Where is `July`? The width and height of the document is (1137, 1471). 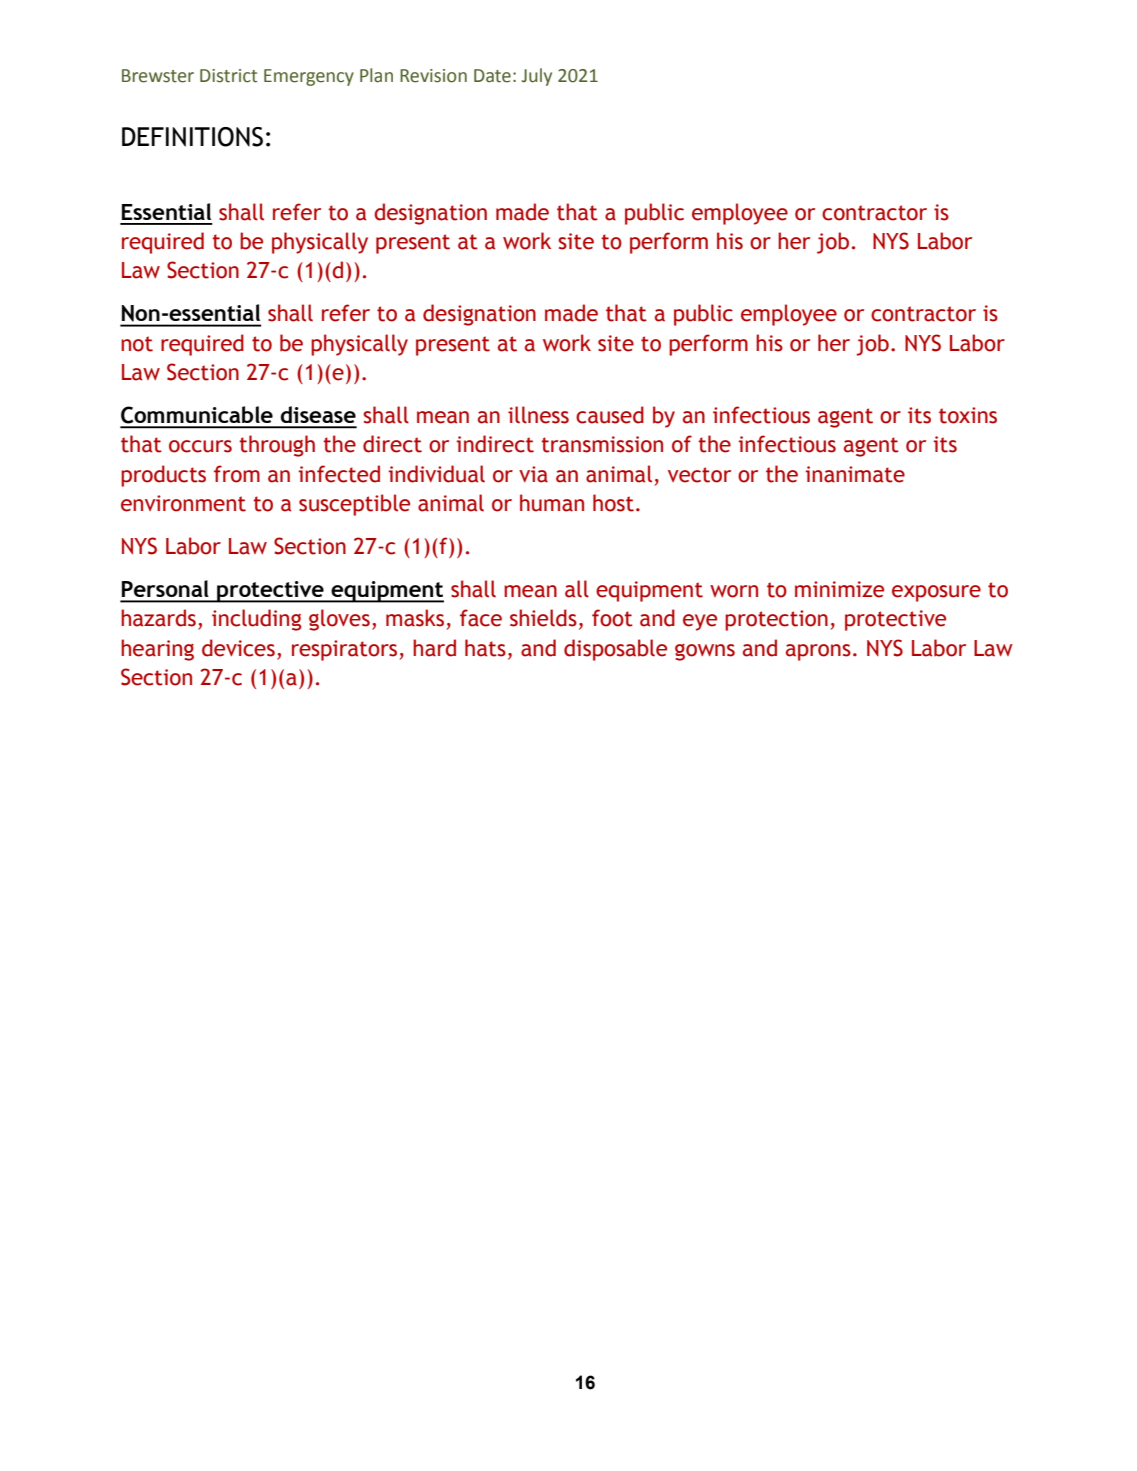
July is located at coordinates (536, 77).
